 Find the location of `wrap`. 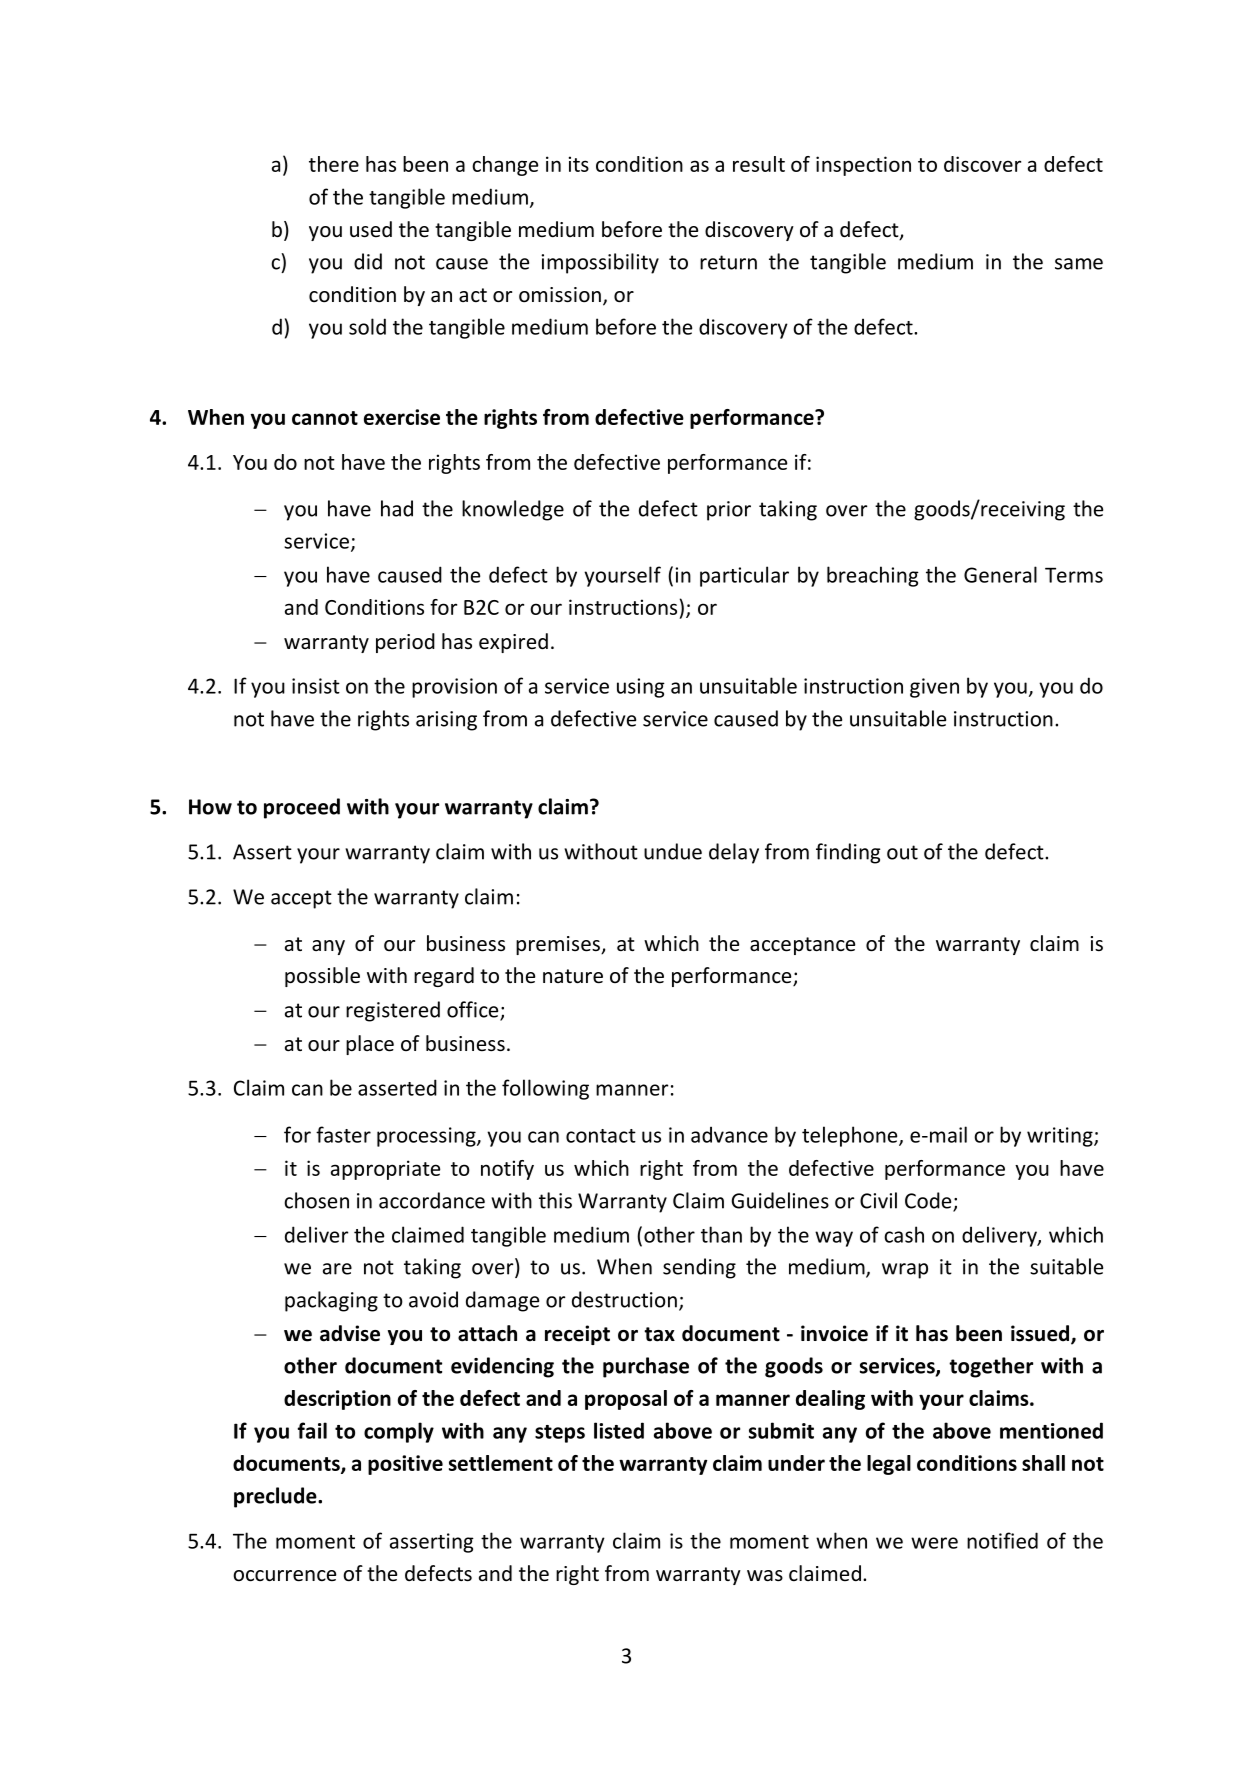

wrap is located at coordinates (905, 1271).
